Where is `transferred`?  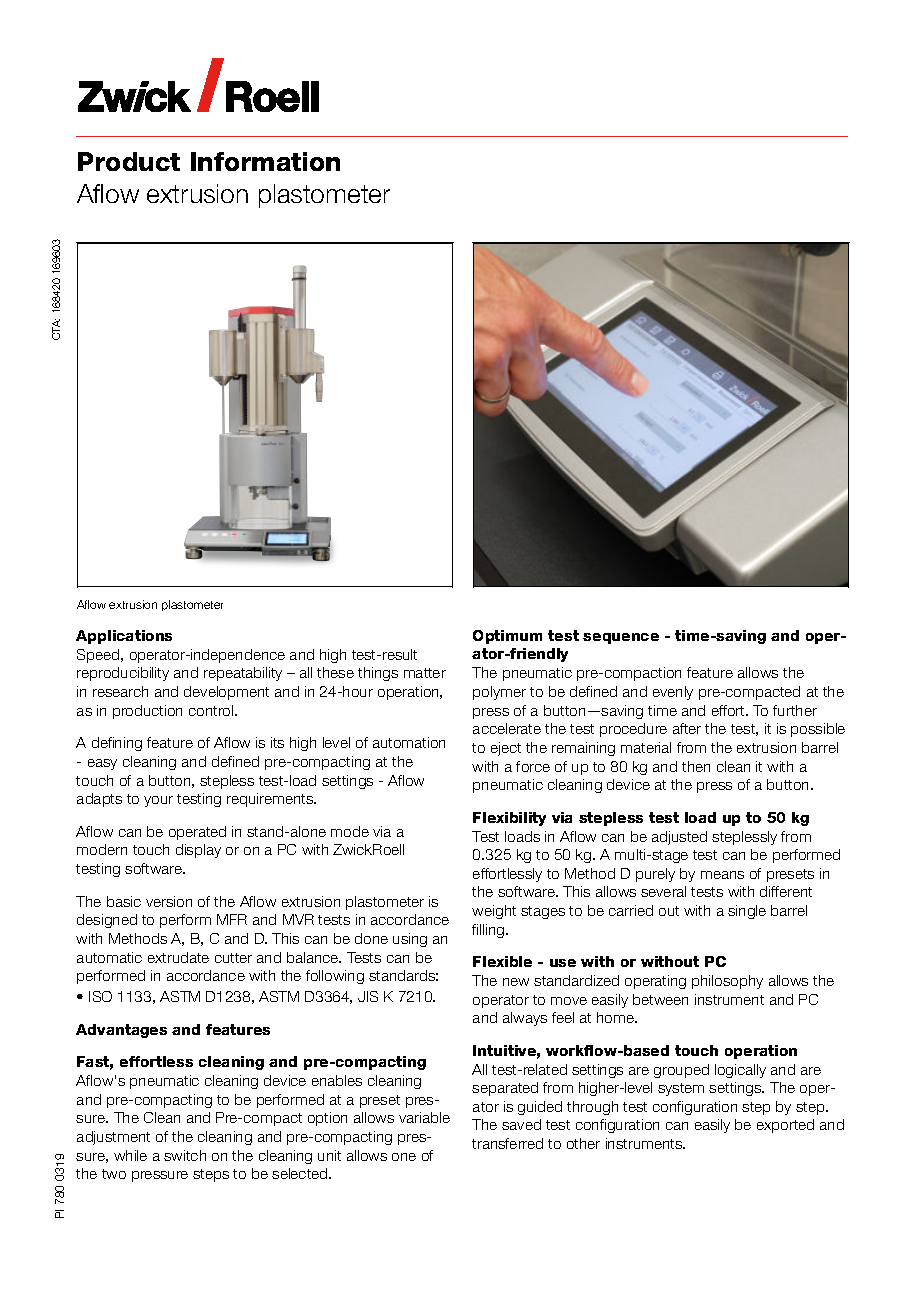 transferred is located at coordinates (507, 1143).
